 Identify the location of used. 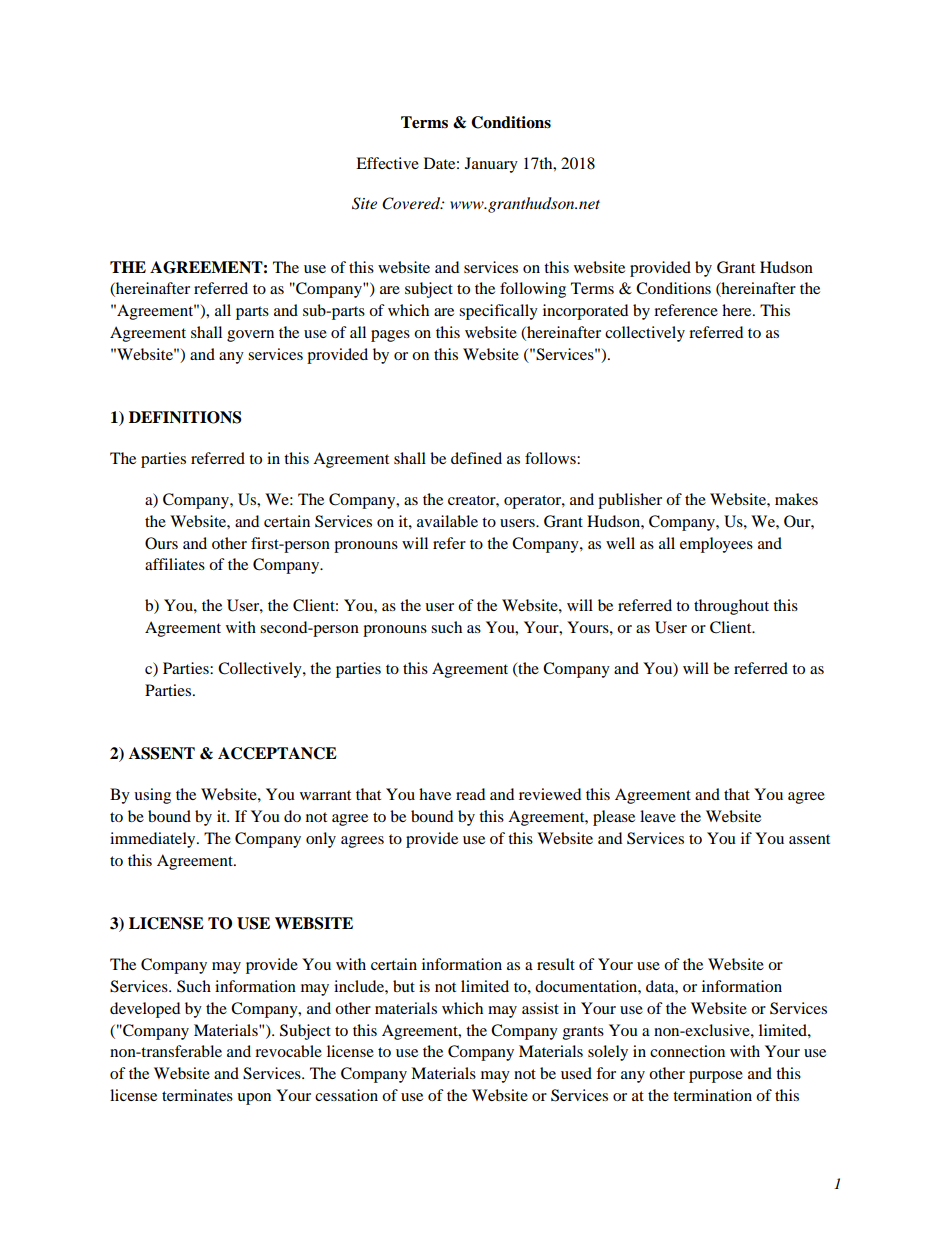
(576, 1073).
